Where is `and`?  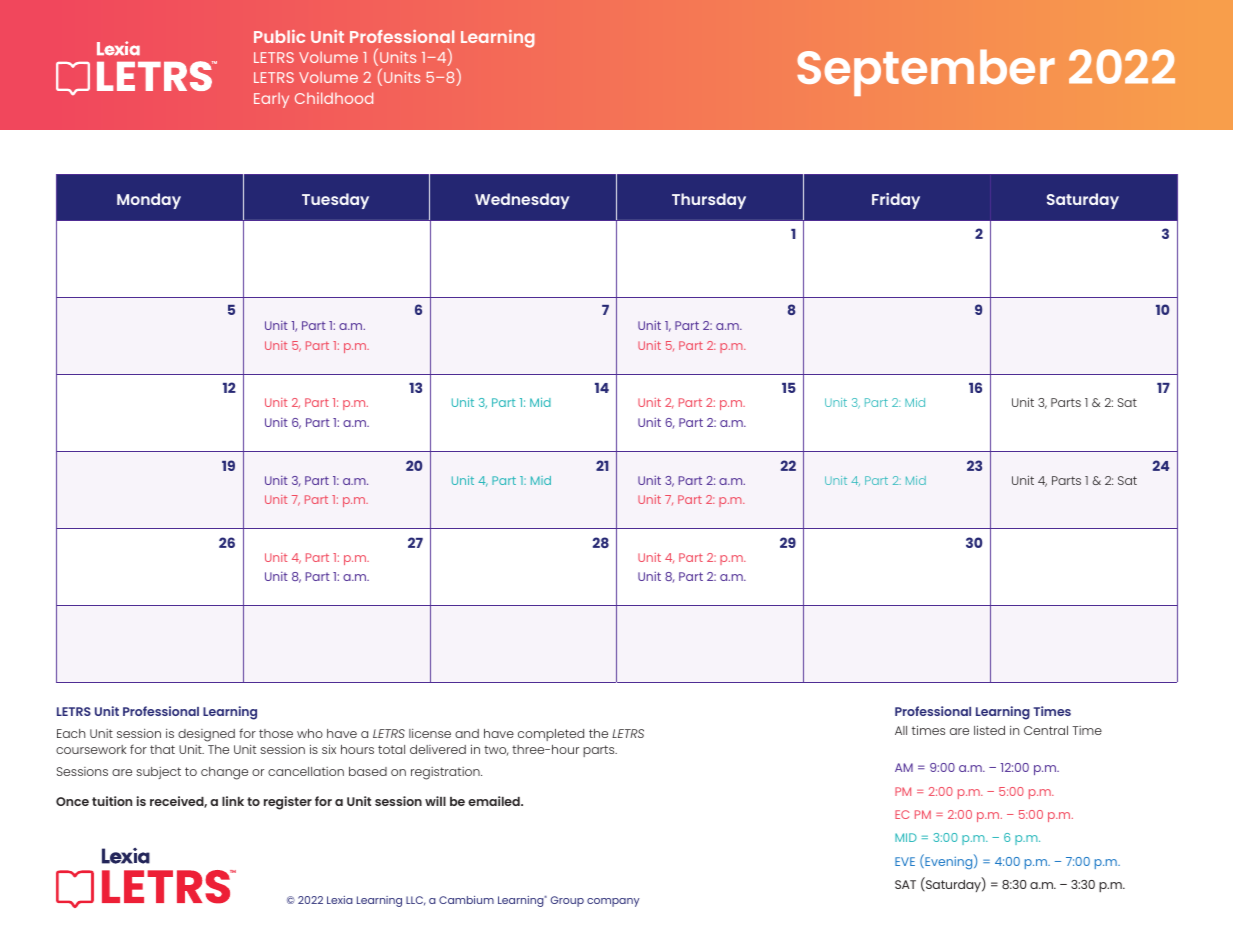 and is located at coordinates (467, 733).
